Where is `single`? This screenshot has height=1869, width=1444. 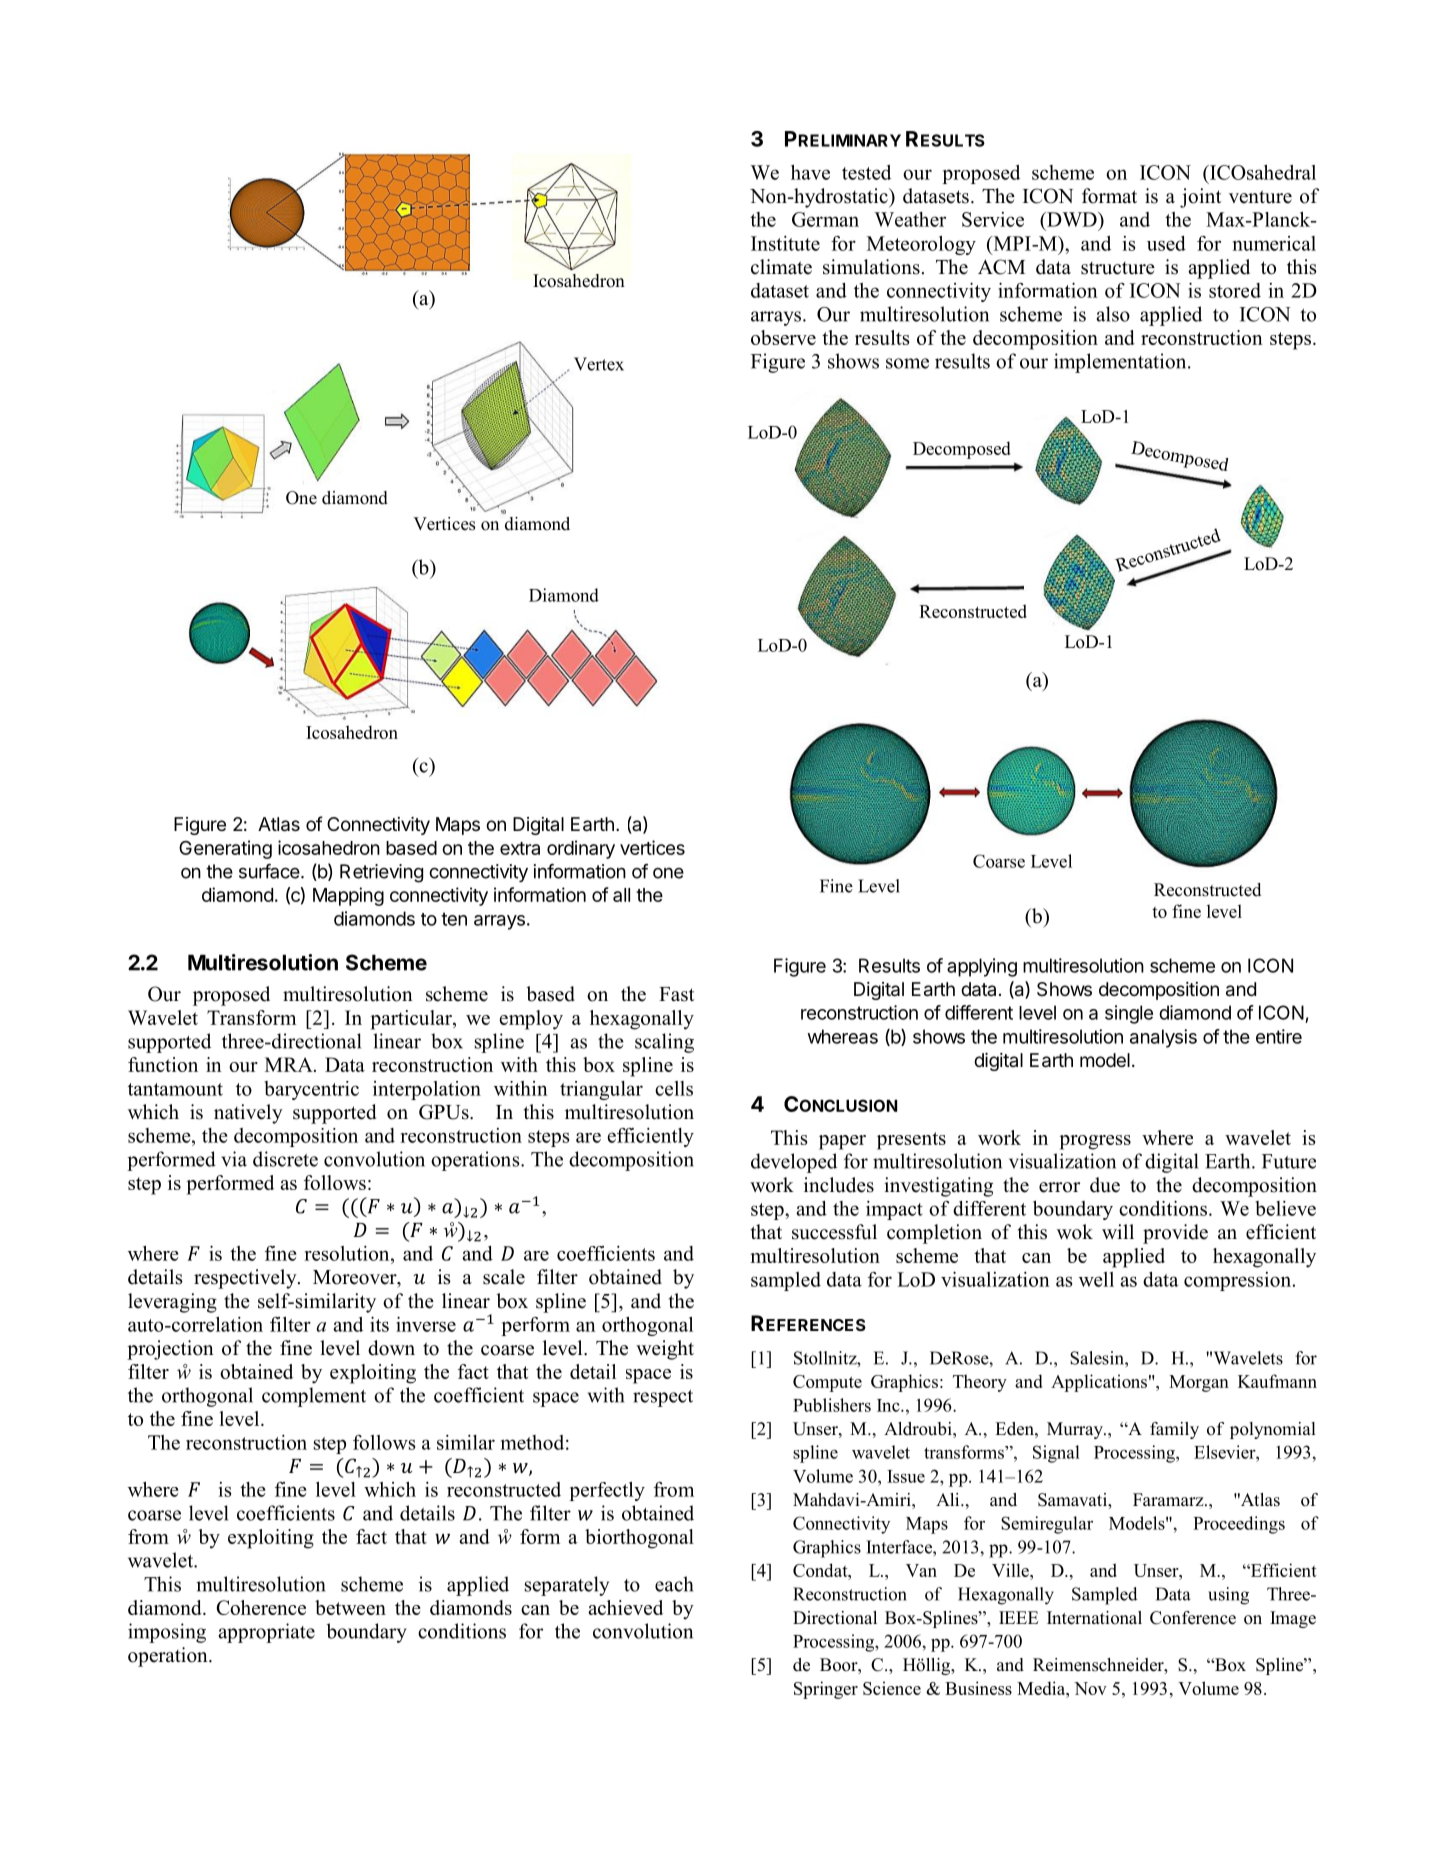 single is located at coordinates (1129, 1014).
